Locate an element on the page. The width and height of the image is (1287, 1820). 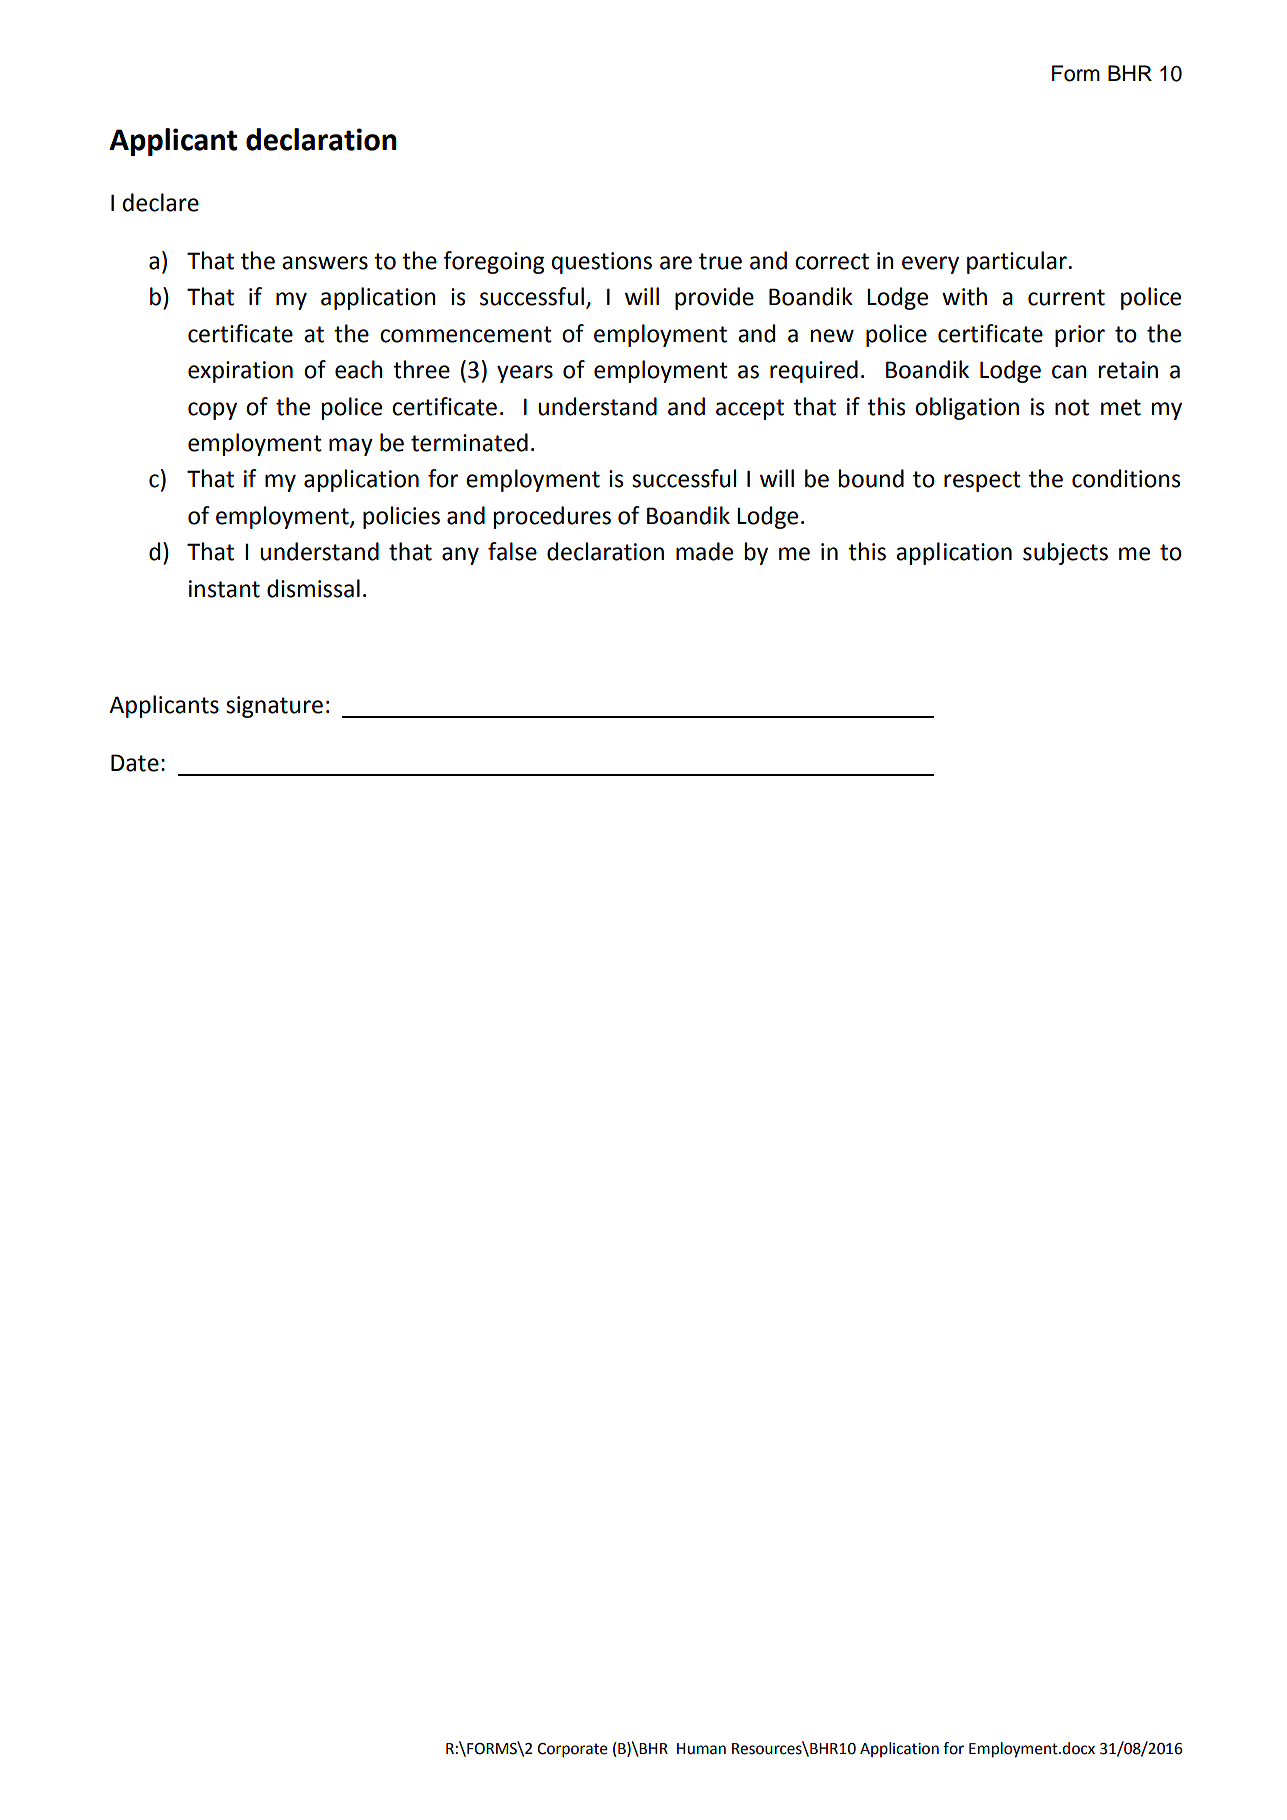
answers is located at coordinates (325, 263).
